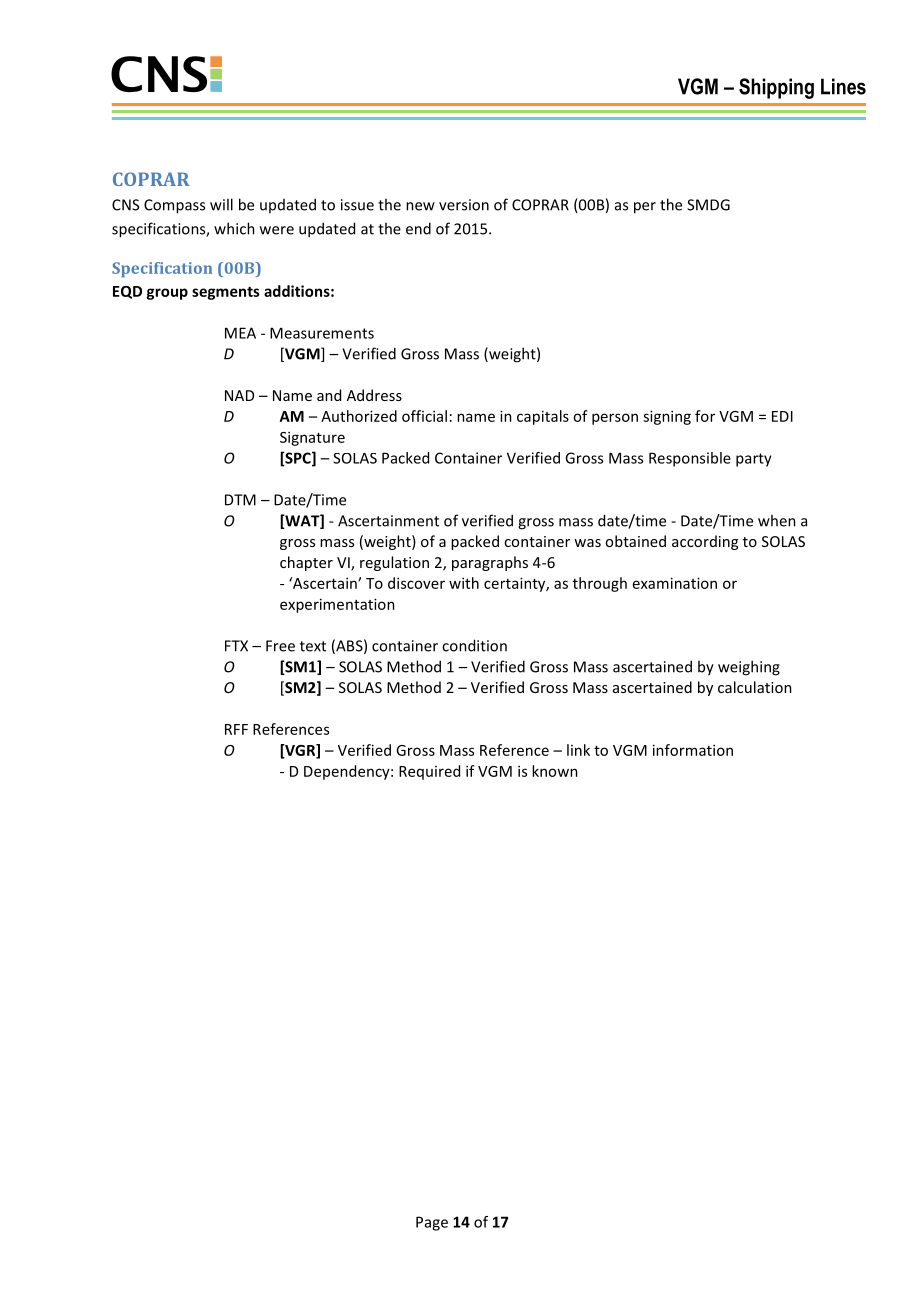 The width and height of the screenshot is (924, 1308). I want to click on information, so click(693, 750).
